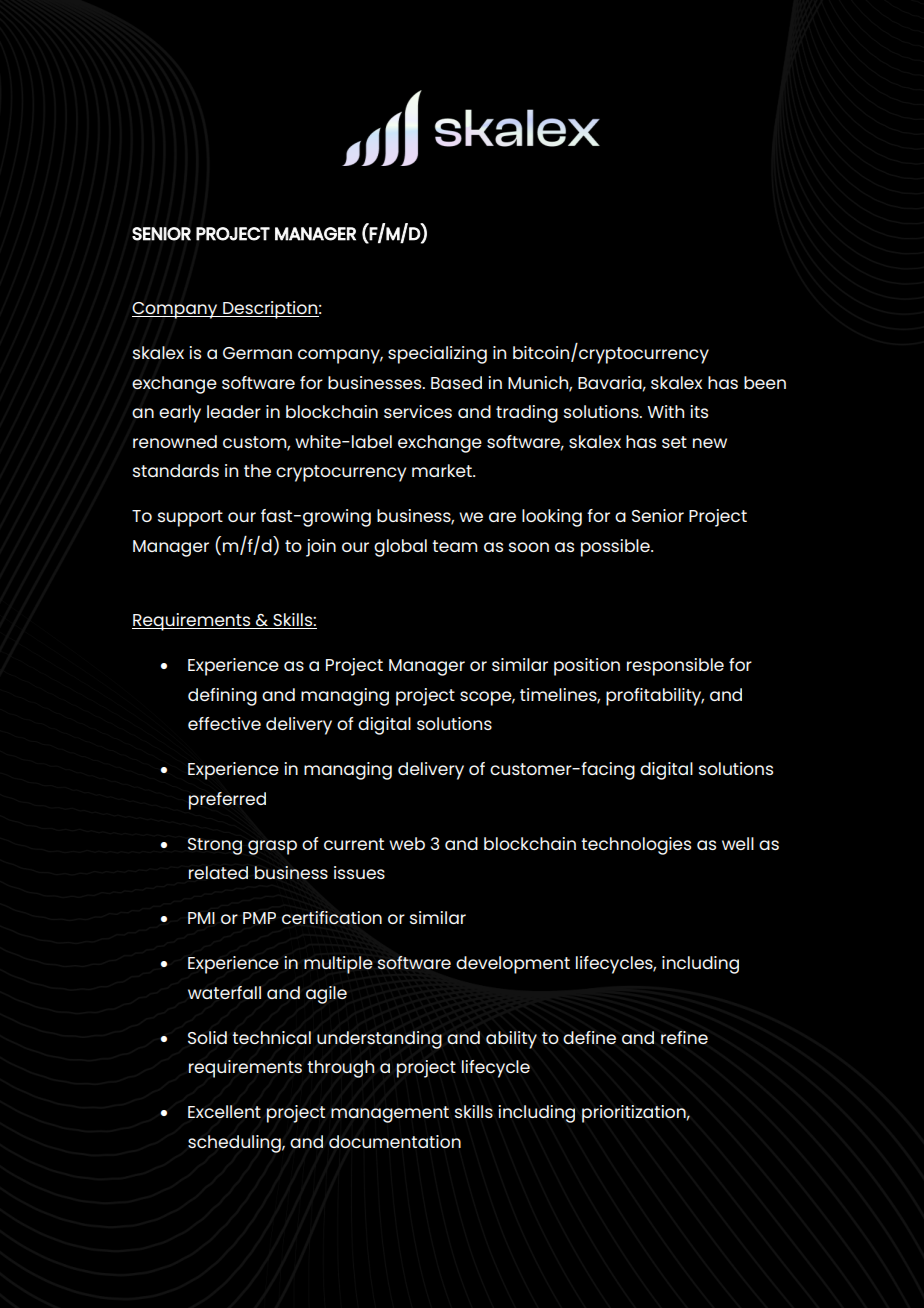  What do you see at coordinates (455, 546) in the document?
I see `team` at bounding box center [455, 546].
